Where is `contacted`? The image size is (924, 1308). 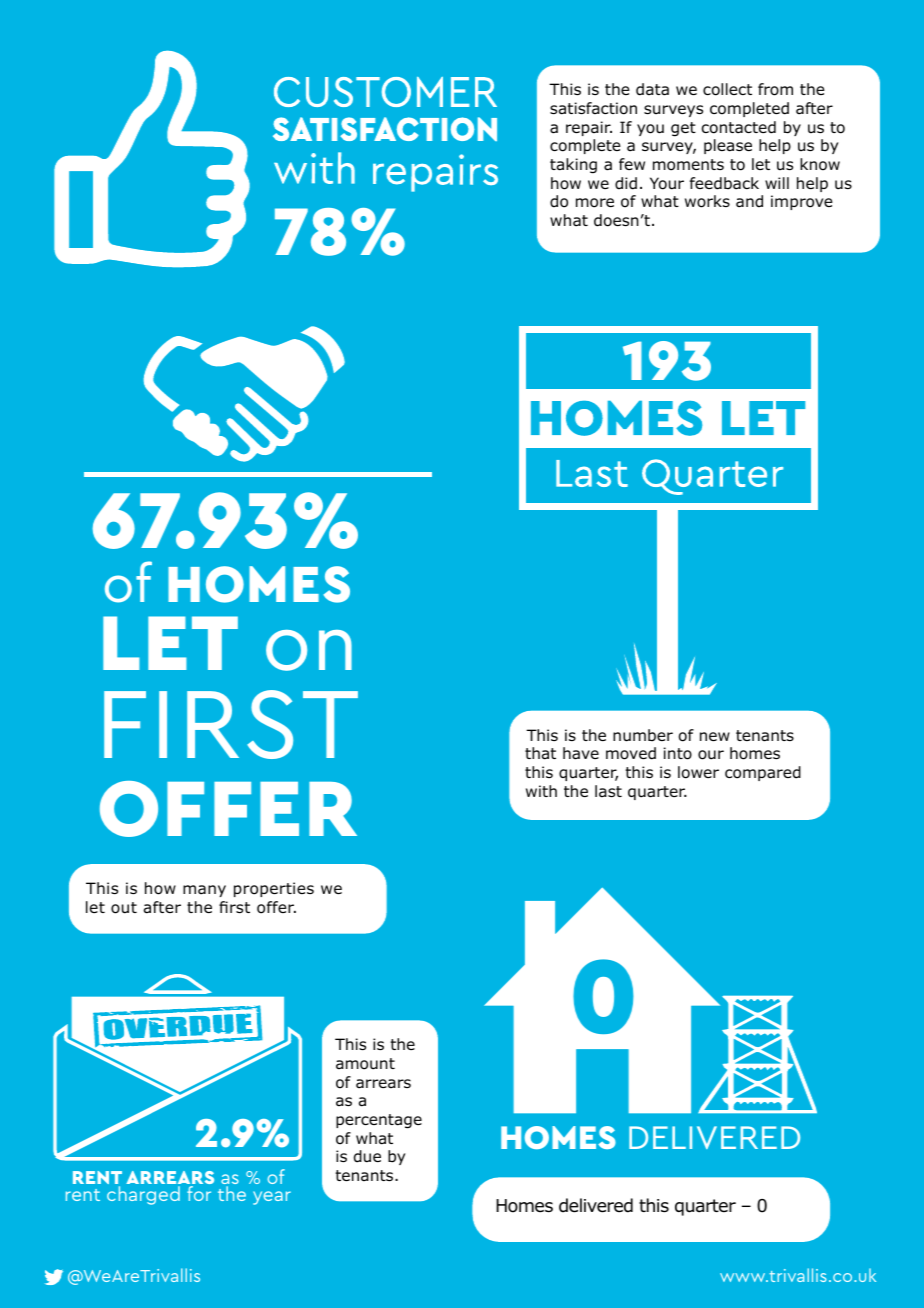
contacted is located at coordinates (739, 127).
